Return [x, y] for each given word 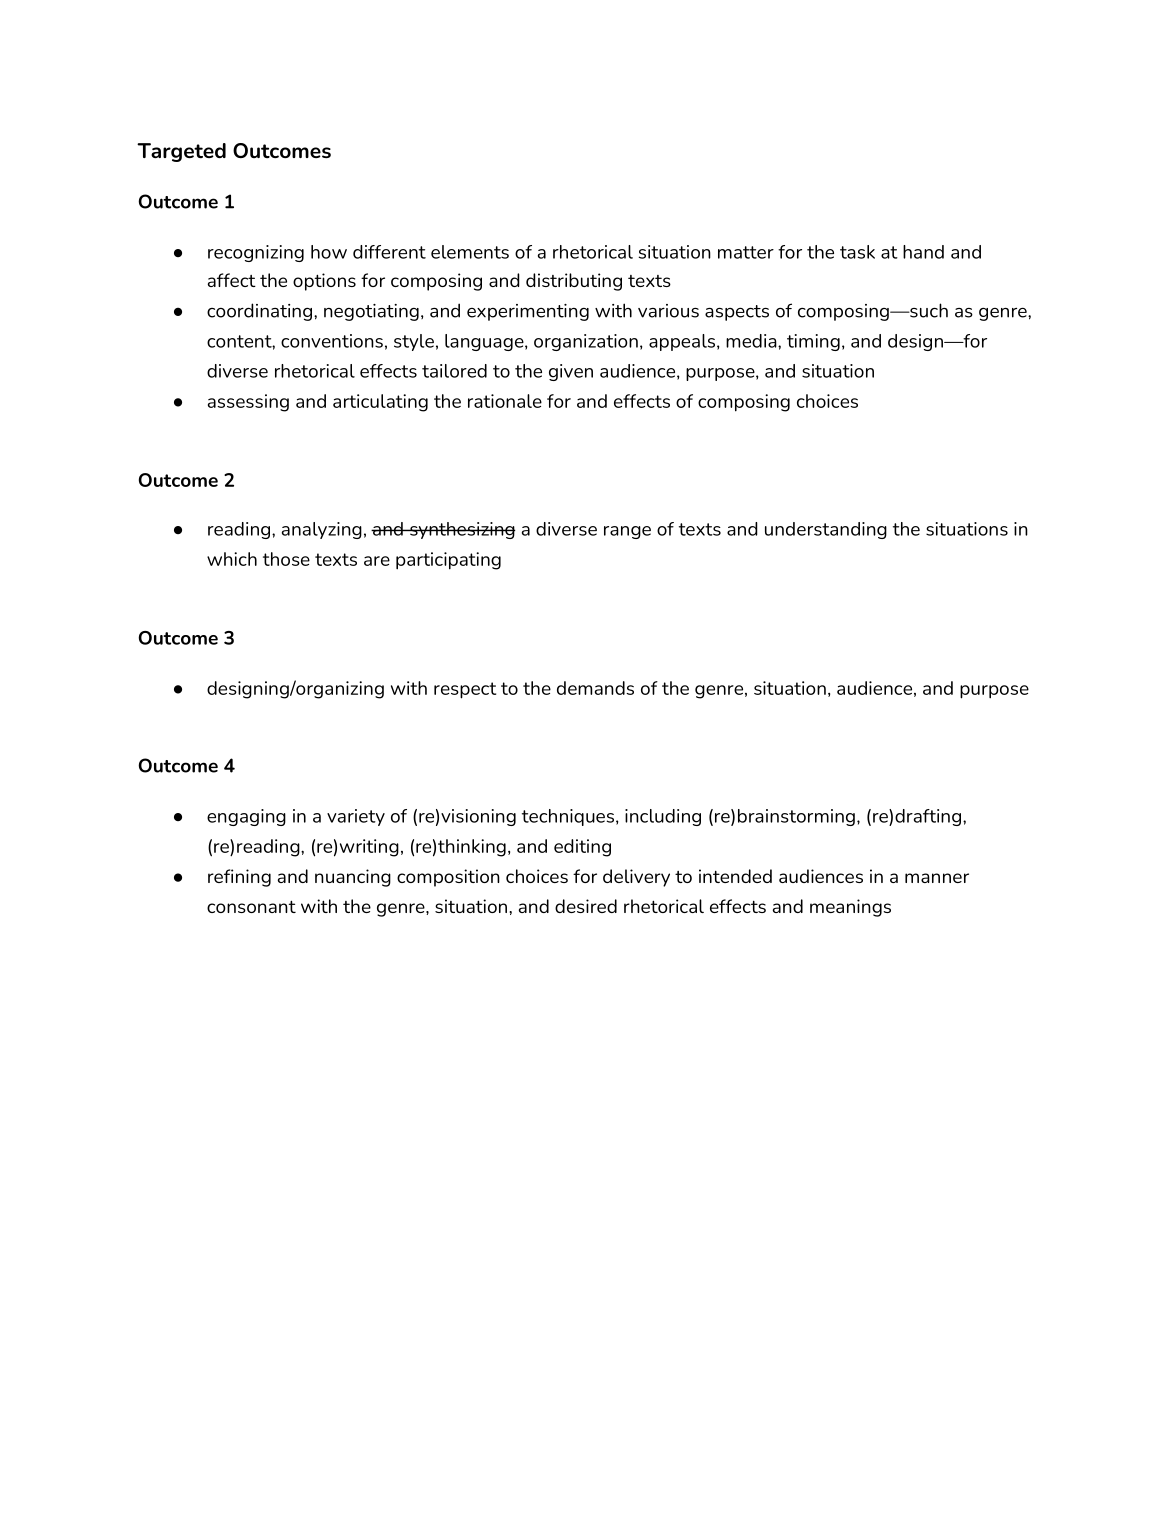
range [627, 532]
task [857, 252]
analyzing [322, 530]
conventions [332, 341]
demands [595, 688]
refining [239, 878]
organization [586, 342]
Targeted [181, 152]
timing [813, 342]
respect [465, 690]
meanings [850, 908]
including [663, 817]
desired [586, 906]
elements [470, 252]
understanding [826, 530]
